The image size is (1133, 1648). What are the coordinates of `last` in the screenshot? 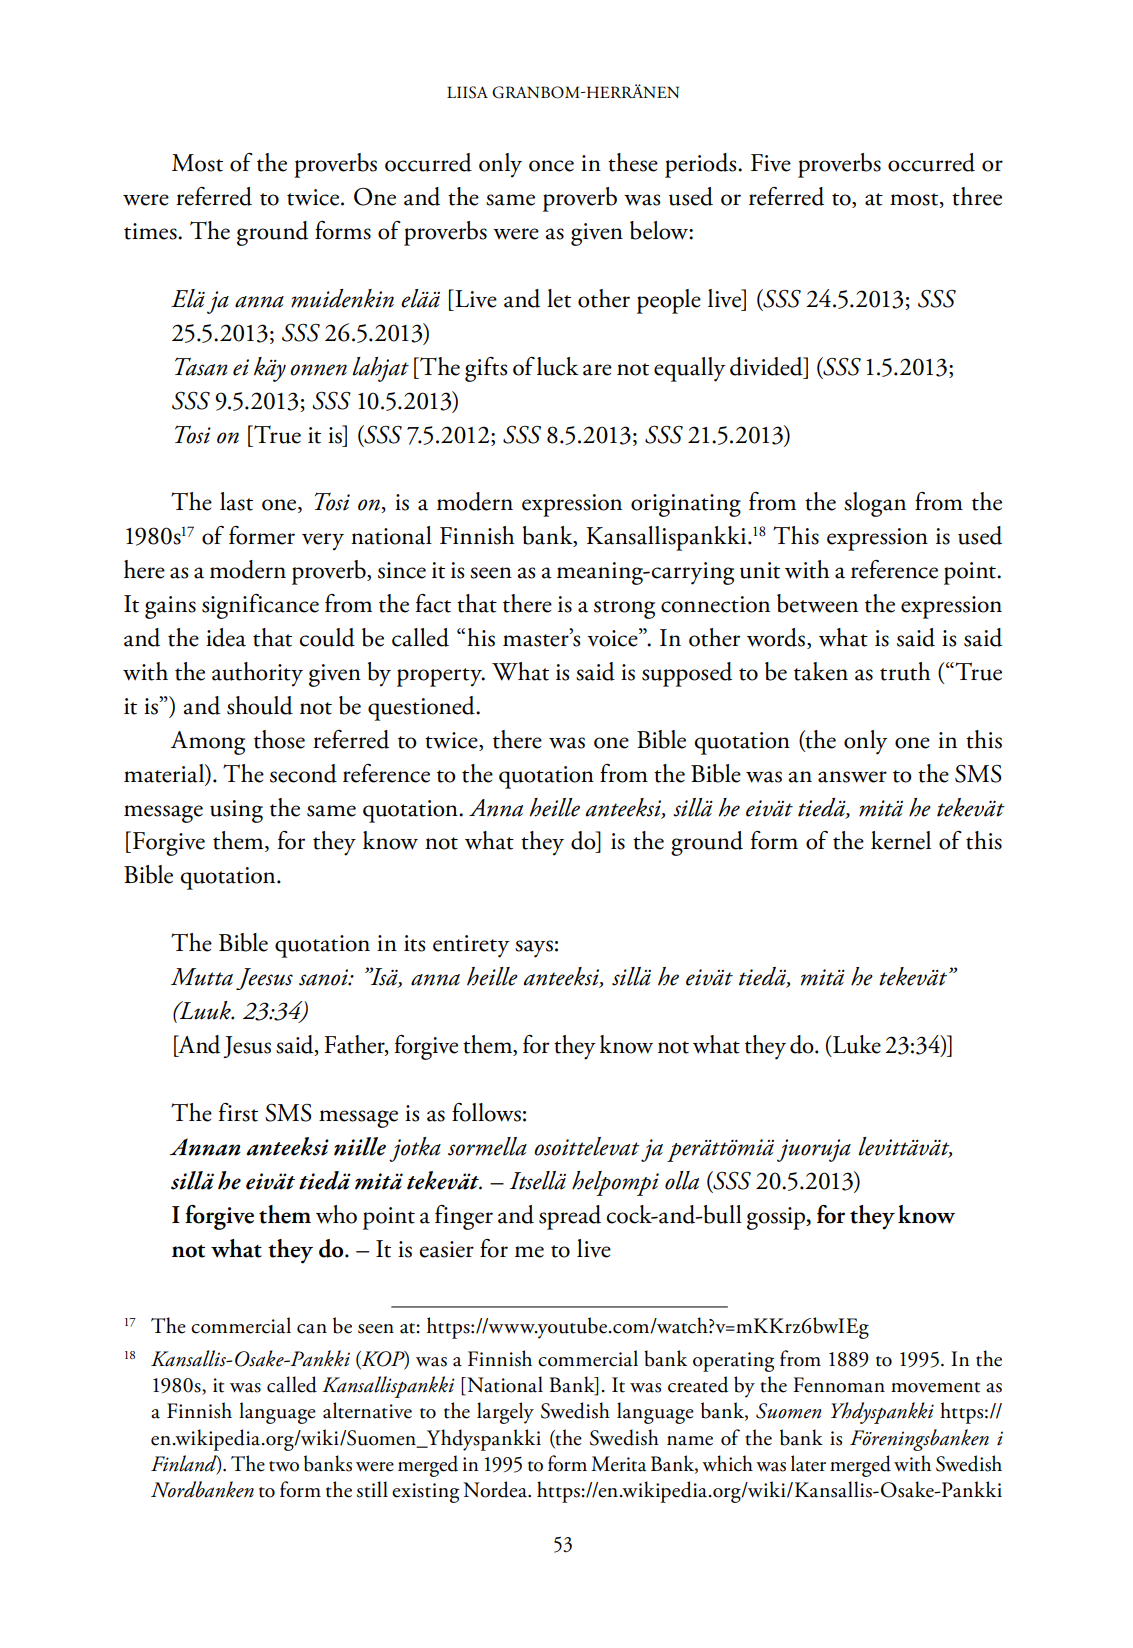 It's located at (236, 501).
